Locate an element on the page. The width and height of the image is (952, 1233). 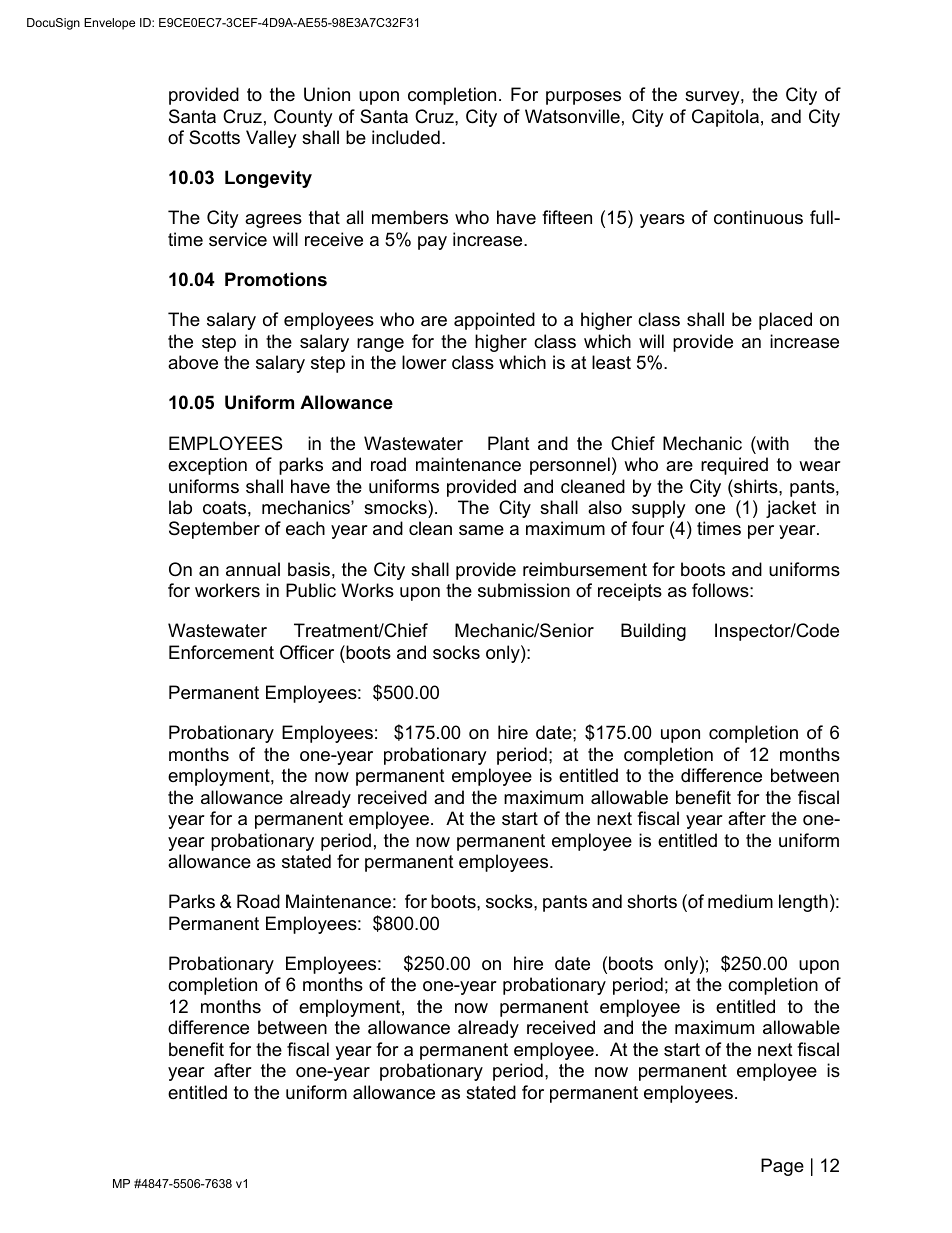
Plant is located at coordinates (509, 443).
